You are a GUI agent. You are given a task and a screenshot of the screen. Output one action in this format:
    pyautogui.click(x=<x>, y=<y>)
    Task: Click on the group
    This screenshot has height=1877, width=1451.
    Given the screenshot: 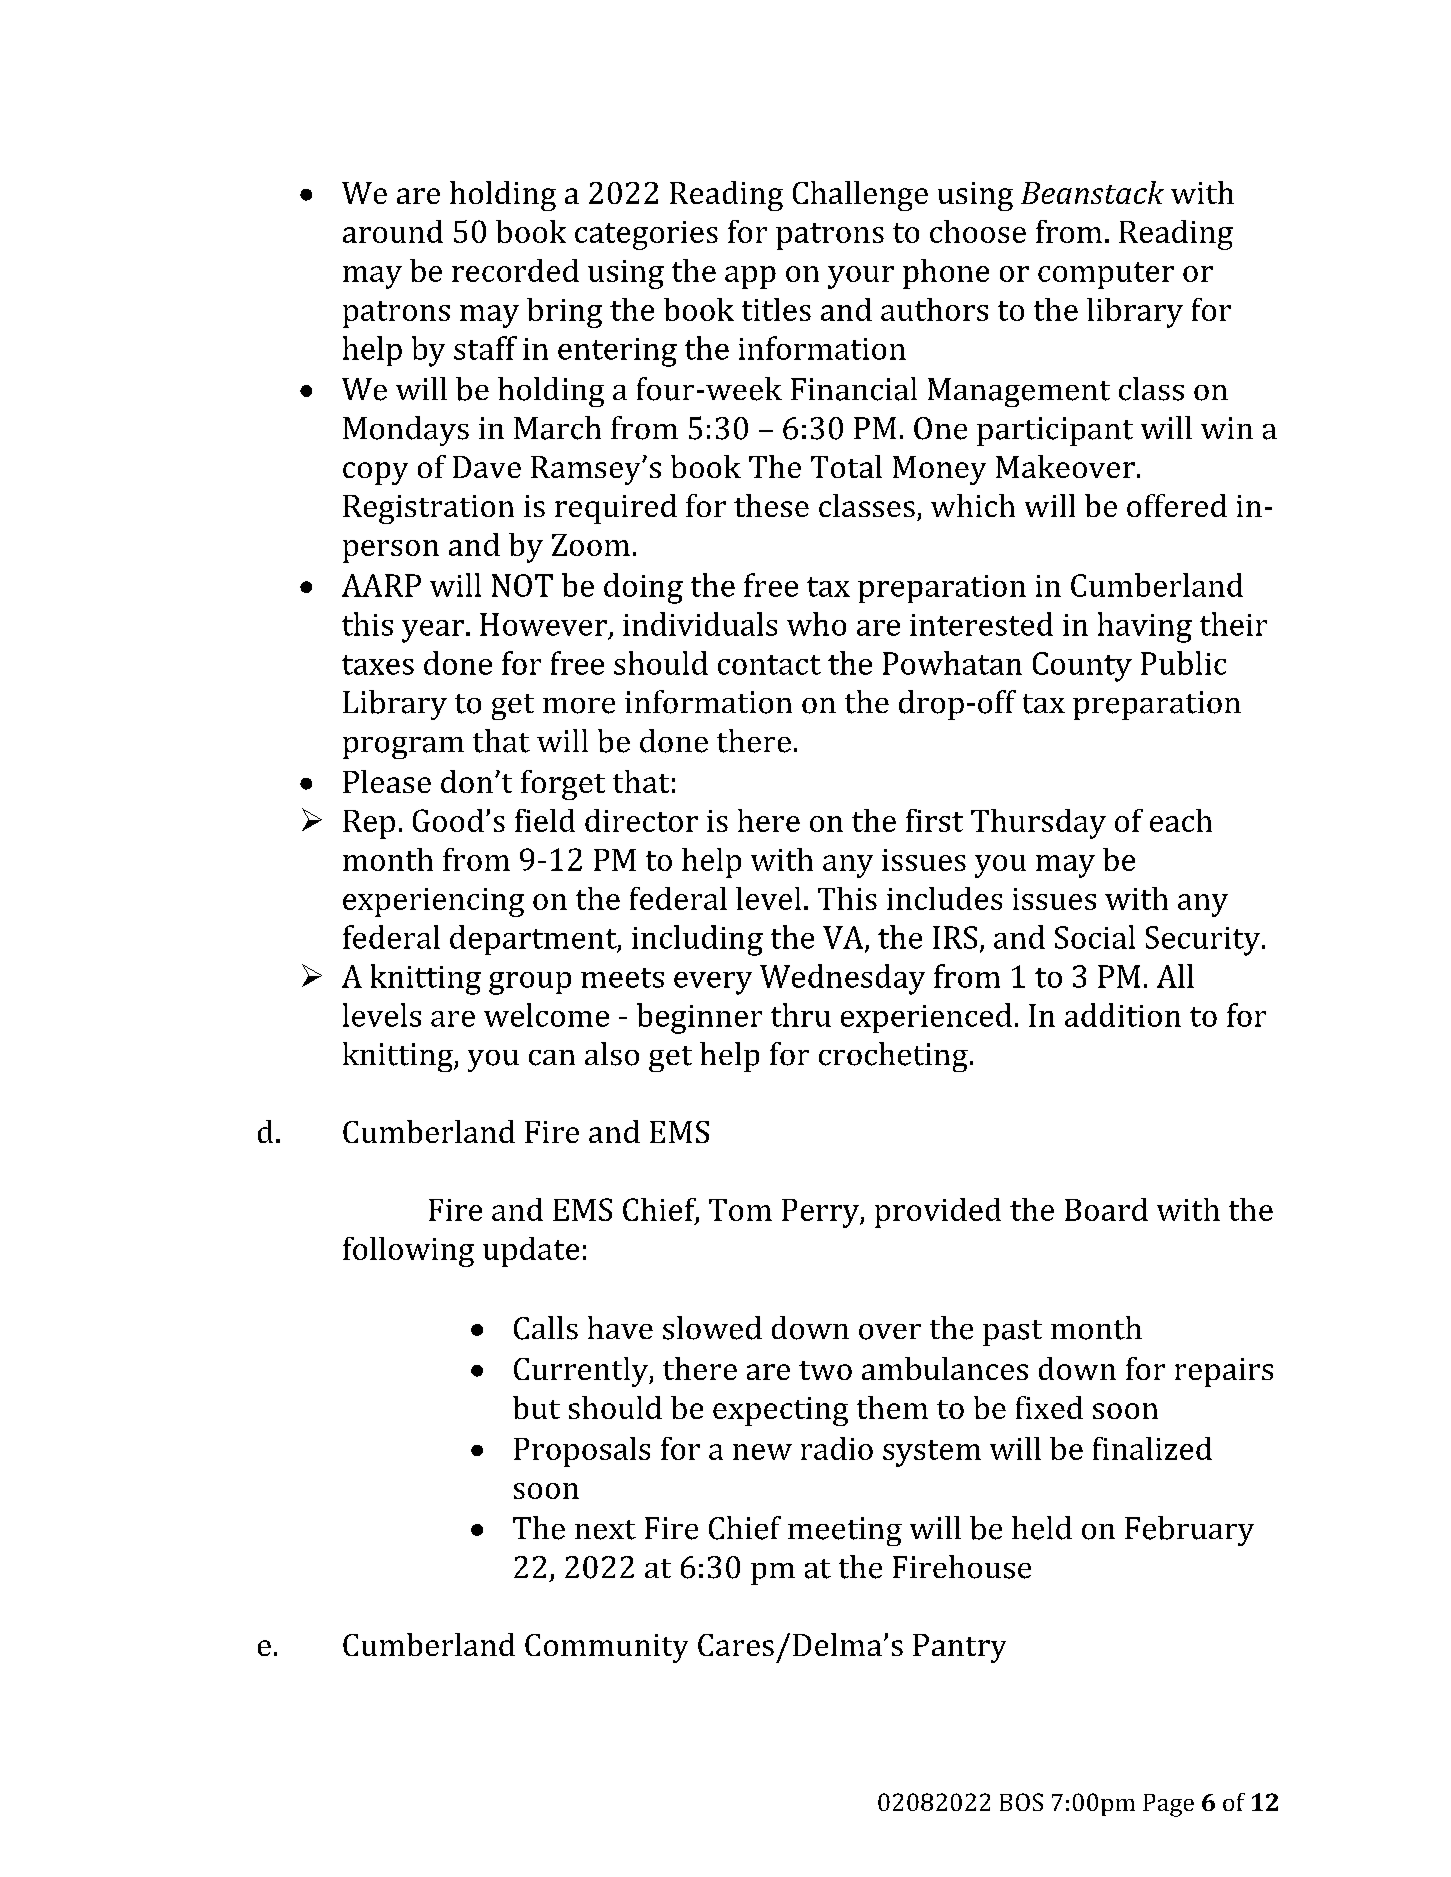 What is the action you would take?
    pyautogui.click(x=530, y=983)
